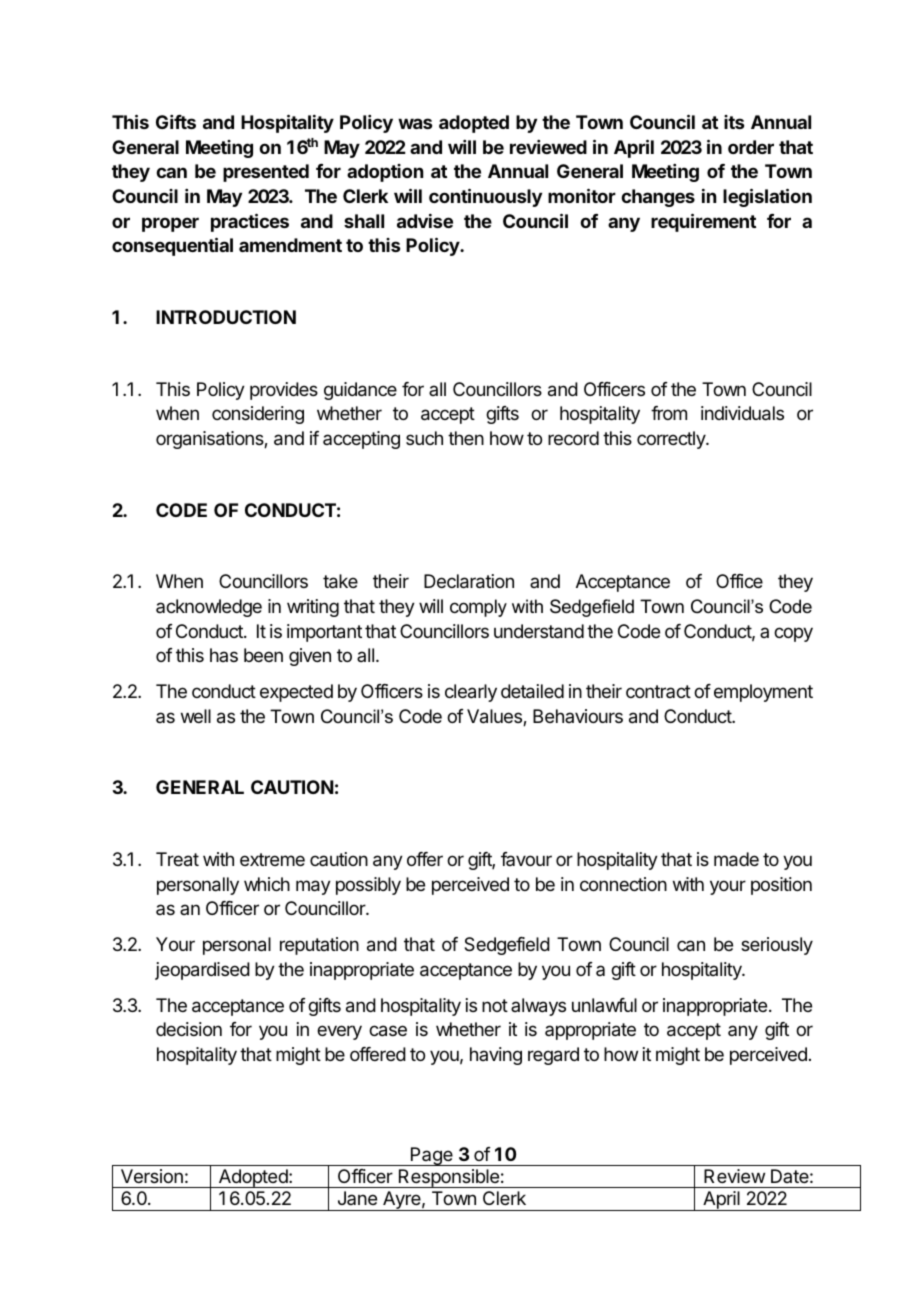 The width and height of the page is (924, 1308). What do you see at coordinates (471, 693) in the page?
I see `clearly` at bounding box center [471, 693].
